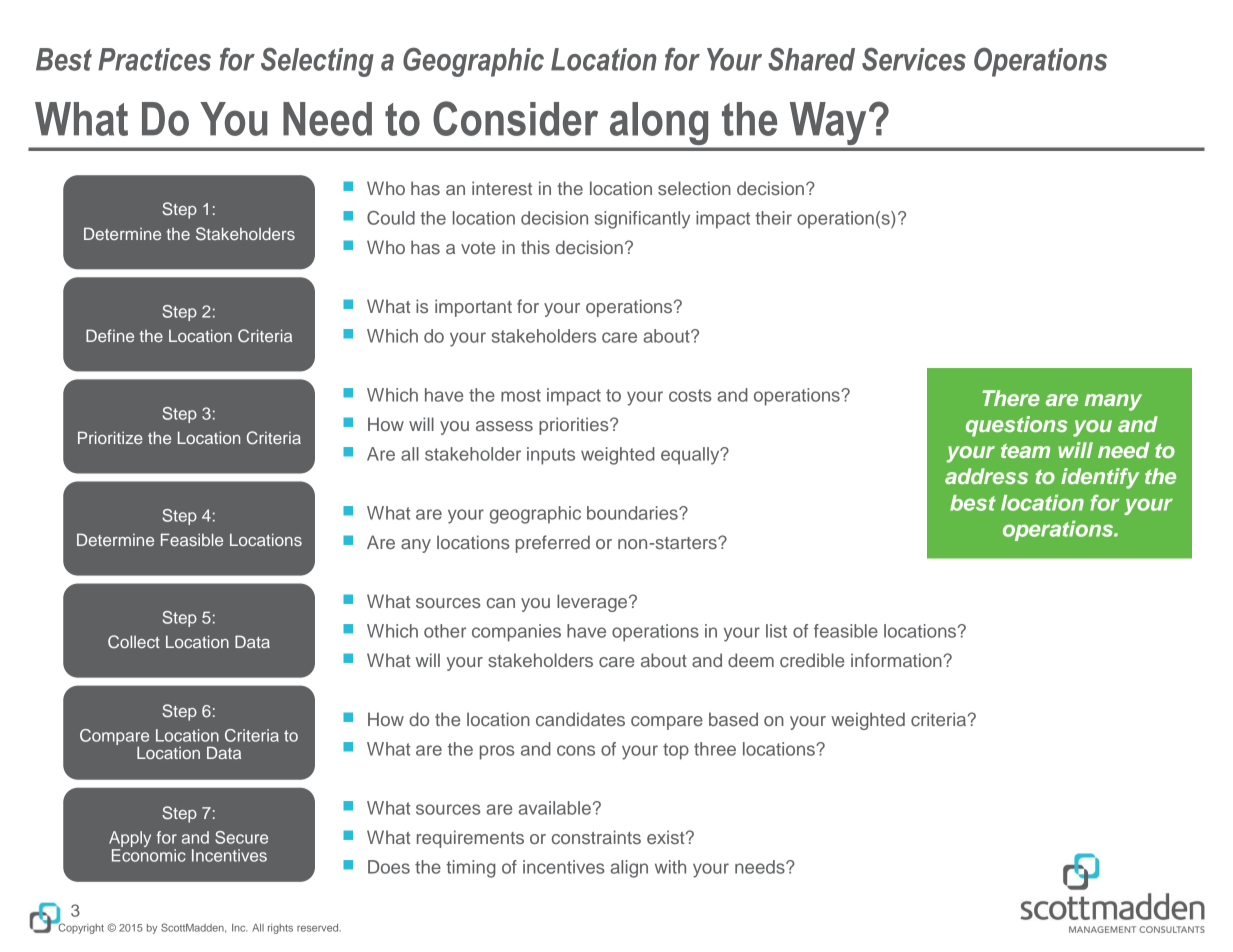  Describe the element at coordinates (154, 59) in the screenshot. I see `Practices` at that location.
